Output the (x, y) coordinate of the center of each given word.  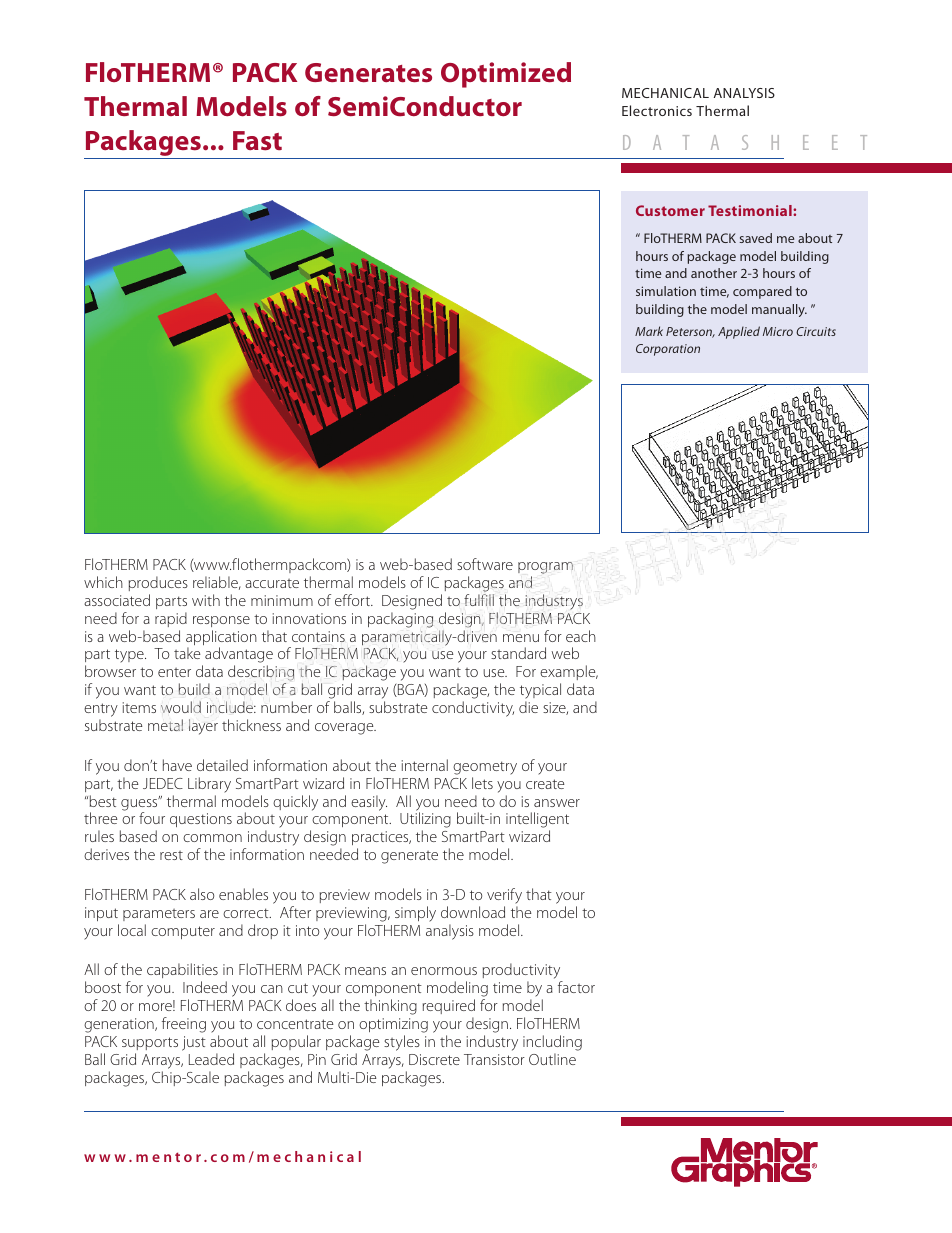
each (581, 636)
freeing (184, 1025)
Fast (257, 141)
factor (576, 987)
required (449, 1006)
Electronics (657, 110)
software (485, 564)
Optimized (506, 75)
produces (158, 583)
